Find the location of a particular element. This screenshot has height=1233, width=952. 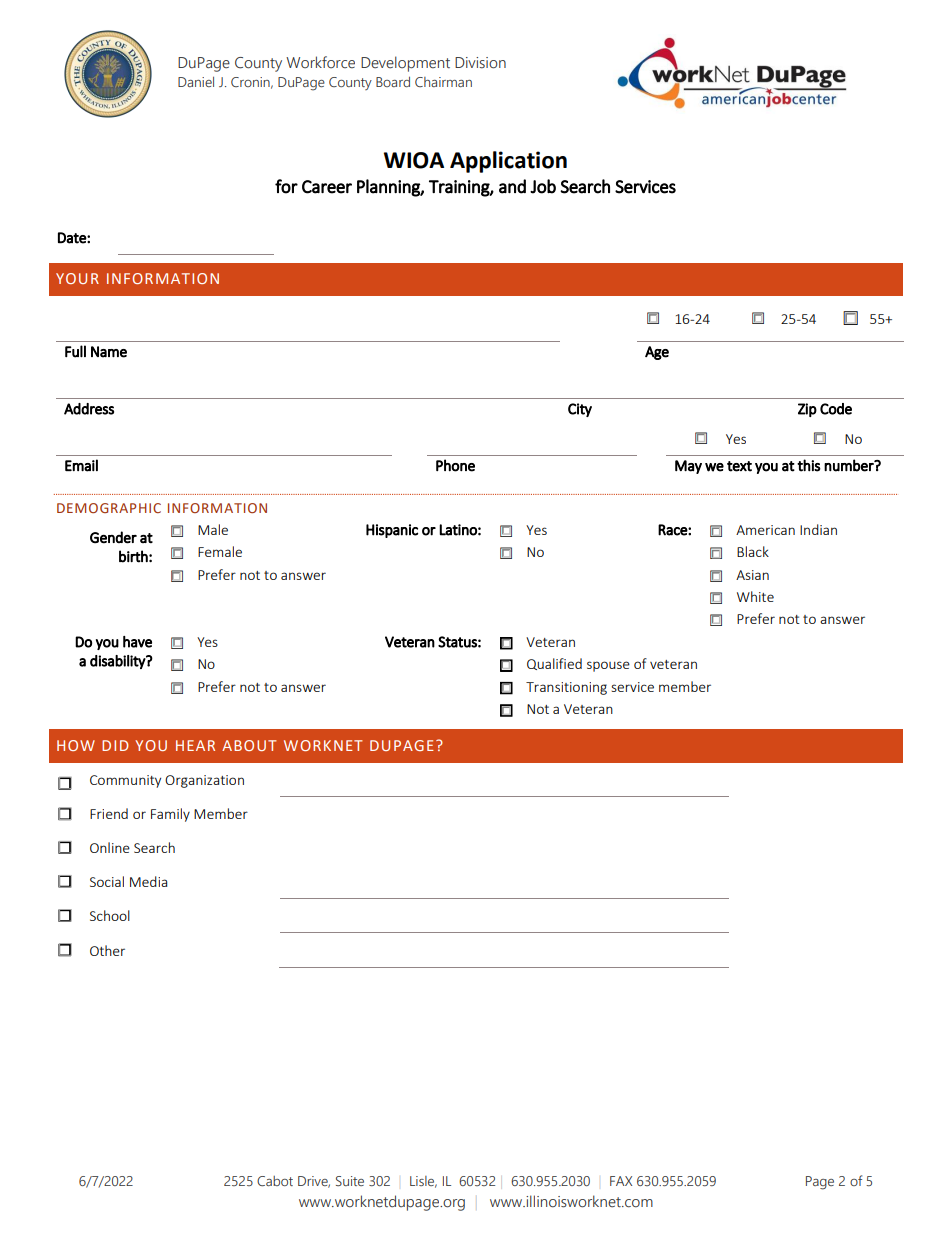

Daniel is located at coordinates (196, 82).
